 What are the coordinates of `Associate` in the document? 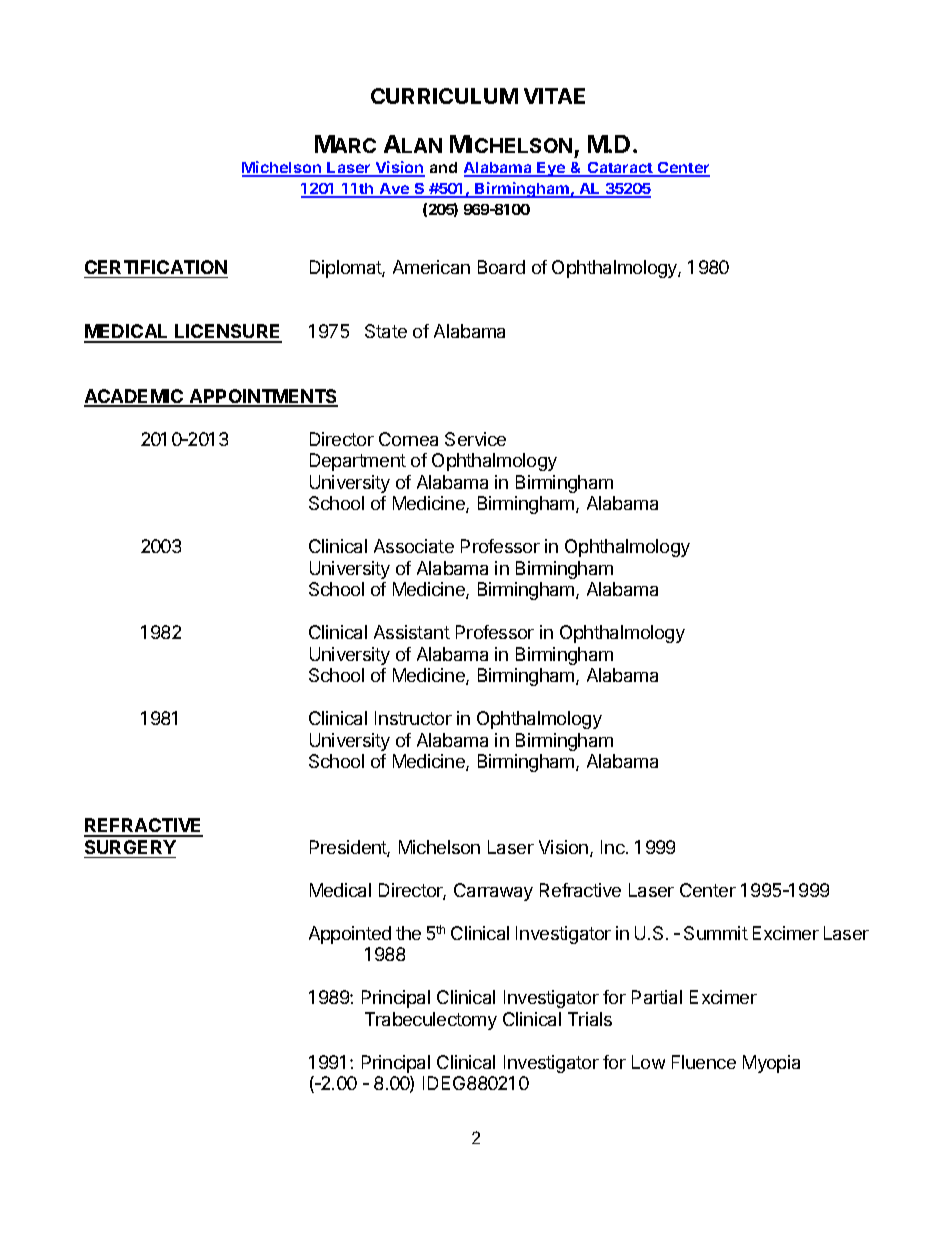 It's located at (414, 546).
